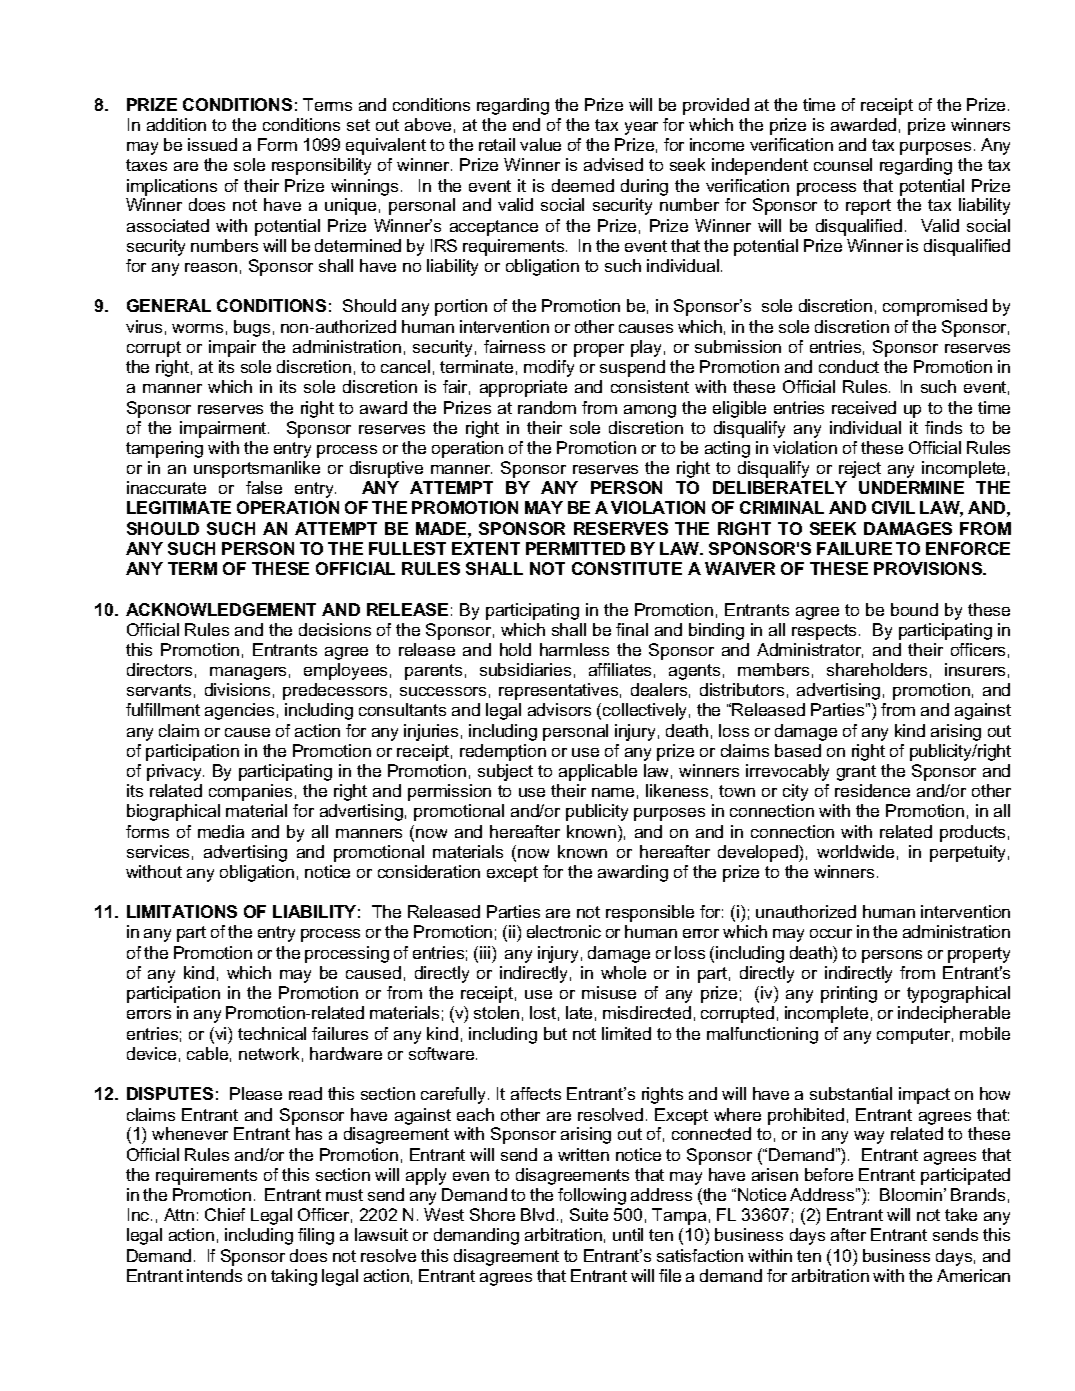 Image resolution: width=1075 pixels, height=1391 pixels. Describe the element at coordinates (810, 650) in the screenshot. I see `Administrator` at that location.
